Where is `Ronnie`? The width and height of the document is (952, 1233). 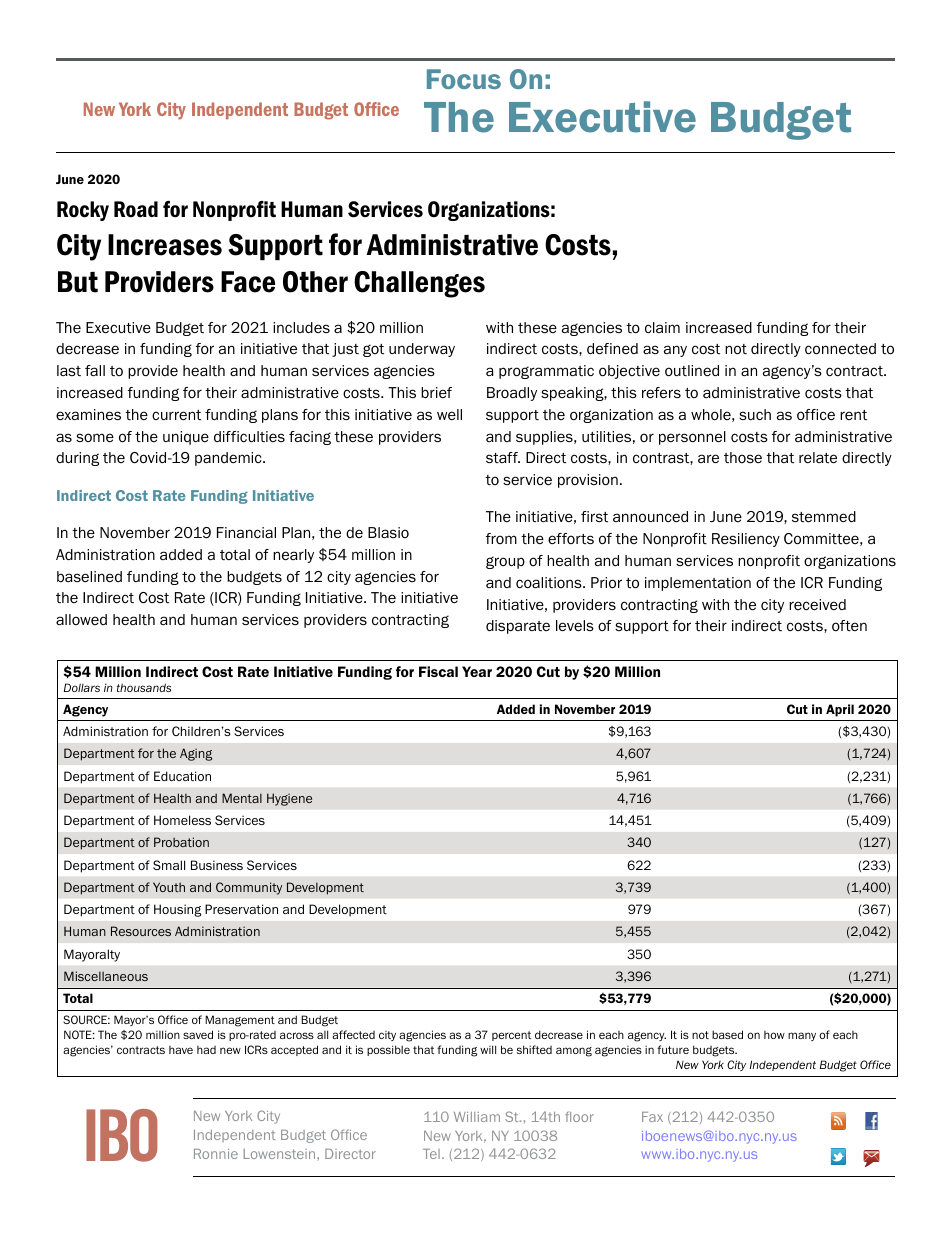
Ronnie is located at coordinates (216, 1154).
